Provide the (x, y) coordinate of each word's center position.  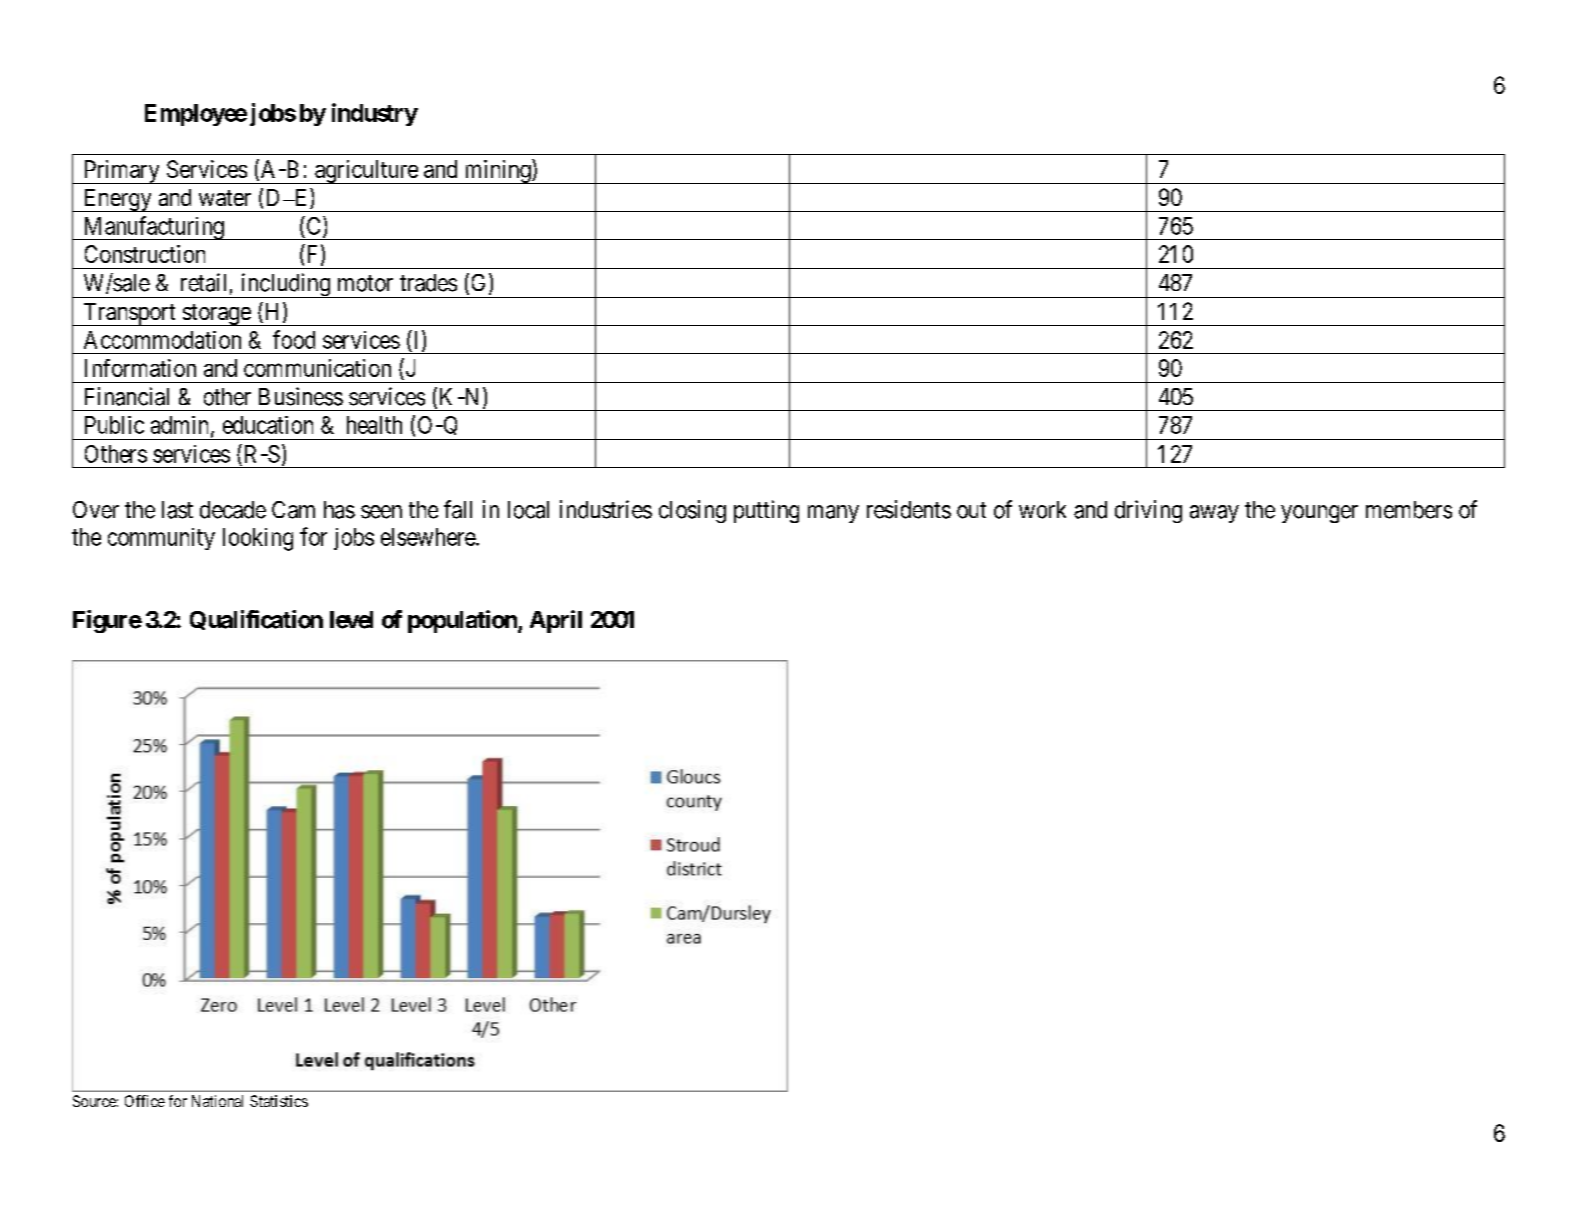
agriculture (366, 172)
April (556, 621)
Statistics (279, 1101)
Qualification (256, 620)
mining (497, 171)
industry (375, 114)
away (1214, 514)
